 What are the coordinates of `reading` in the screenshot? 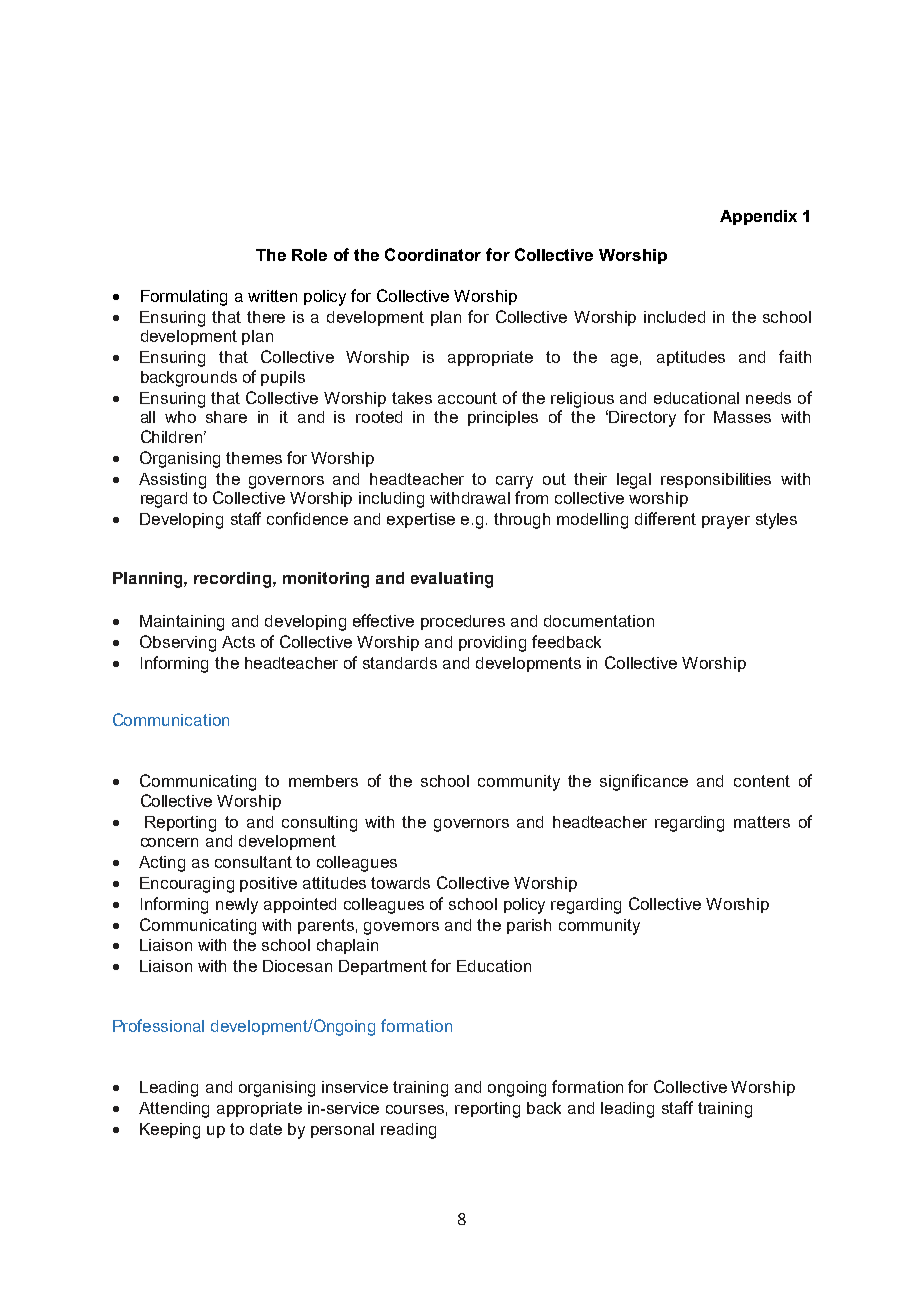 It's located at (408, 1131).
